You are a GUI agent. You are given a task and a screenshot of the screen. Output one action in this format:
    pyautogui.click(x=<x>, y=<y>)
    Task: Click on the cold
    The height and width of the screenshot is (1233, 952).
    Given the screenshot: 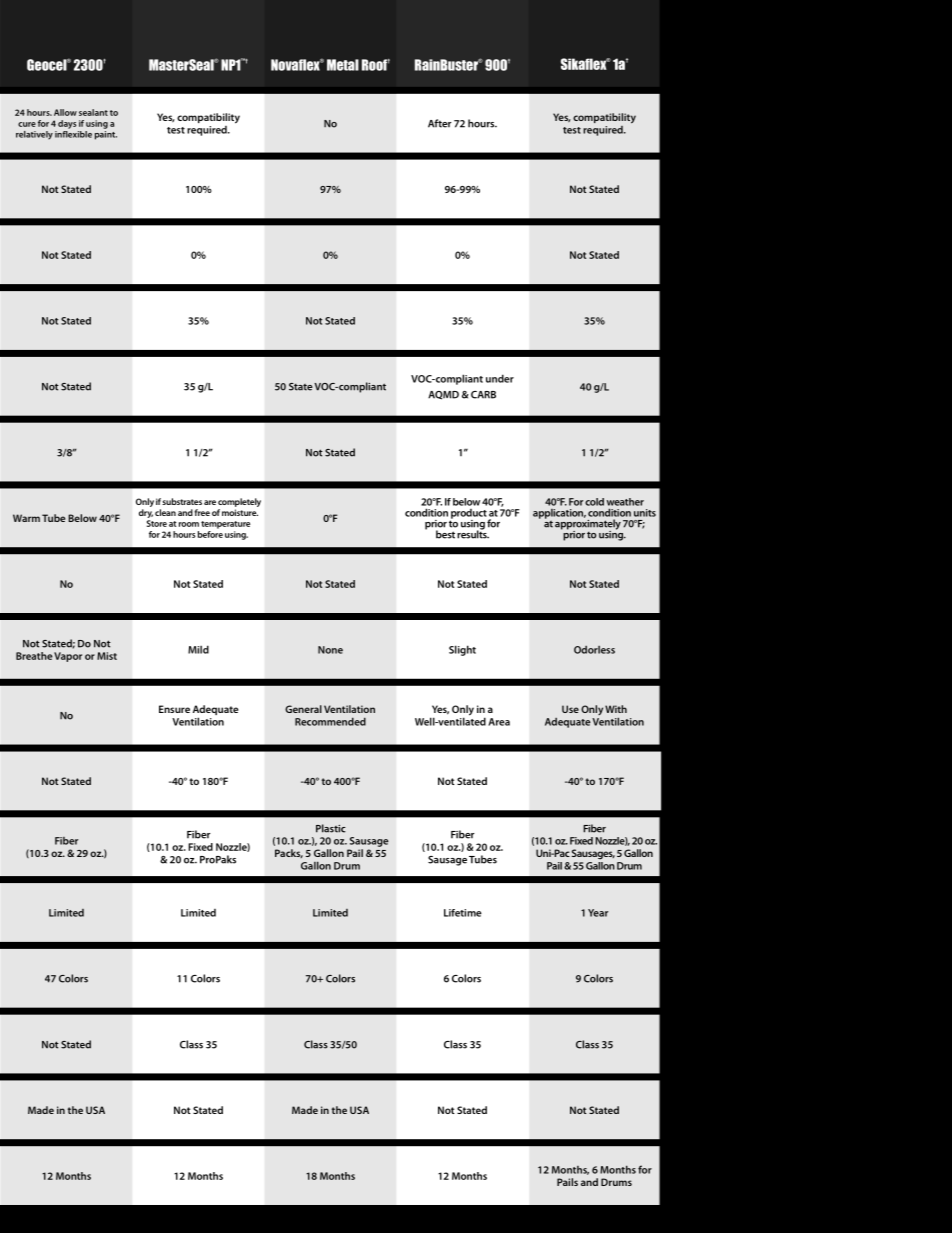 What is the action you would take?
    pyautogui.click(x=594, y=502)
